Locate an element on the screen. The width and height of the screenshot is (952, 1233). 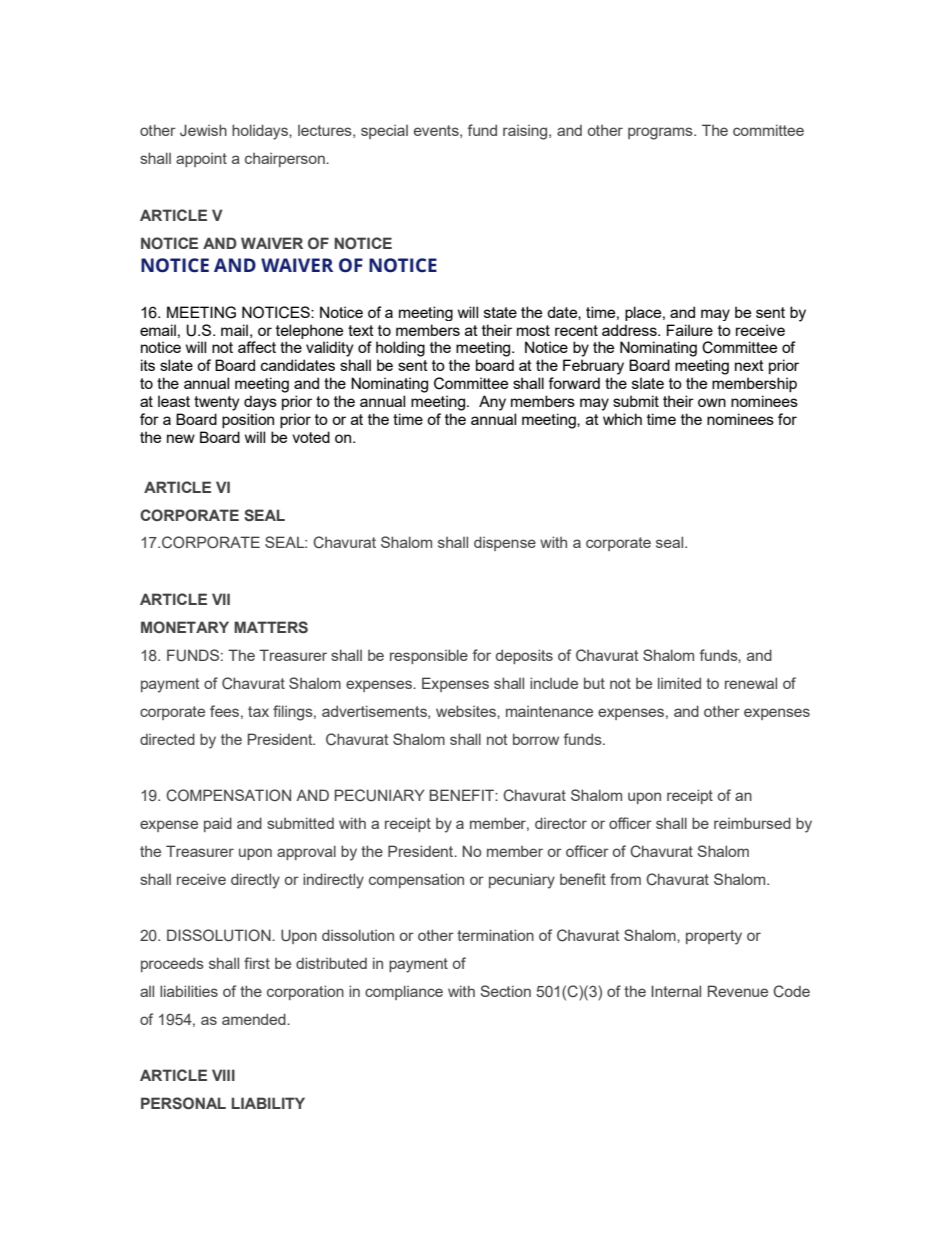
programs is located at coordinates (661, 133).
